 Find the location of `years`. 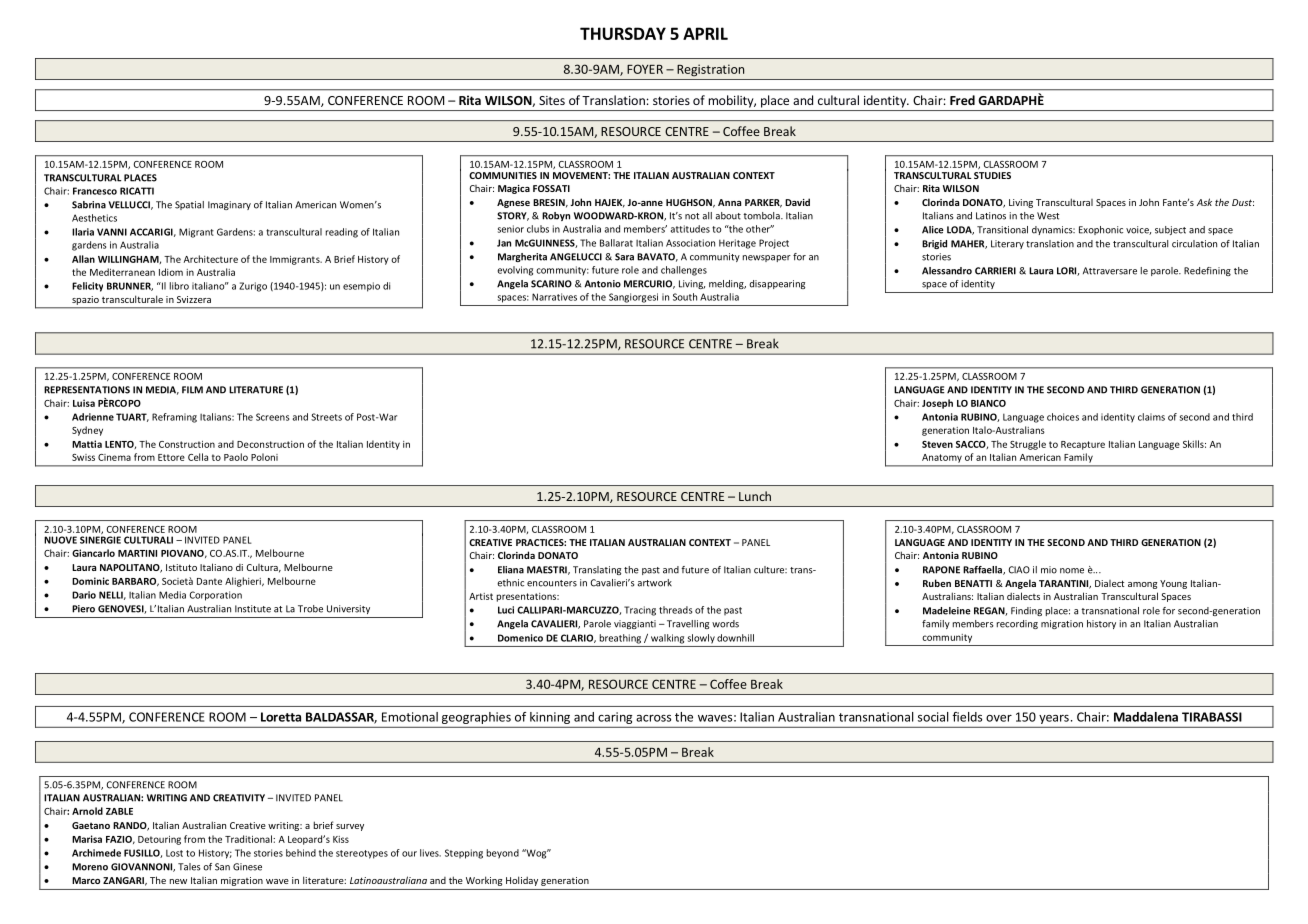

years is located at coordinates (1054, 719).
